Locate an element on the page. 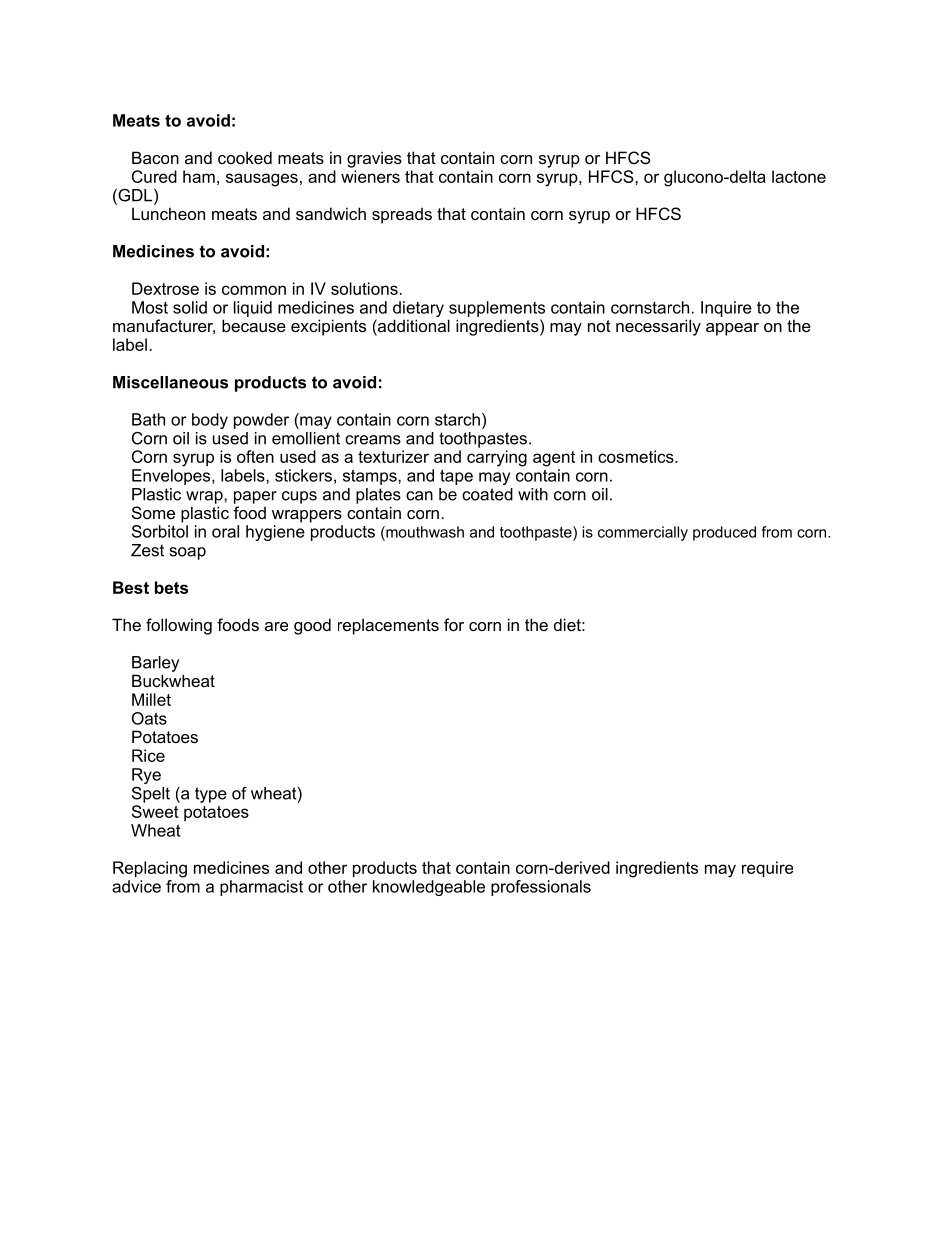 This image has width=952, height=1233. lactone is located at coordinates (799, 176).
